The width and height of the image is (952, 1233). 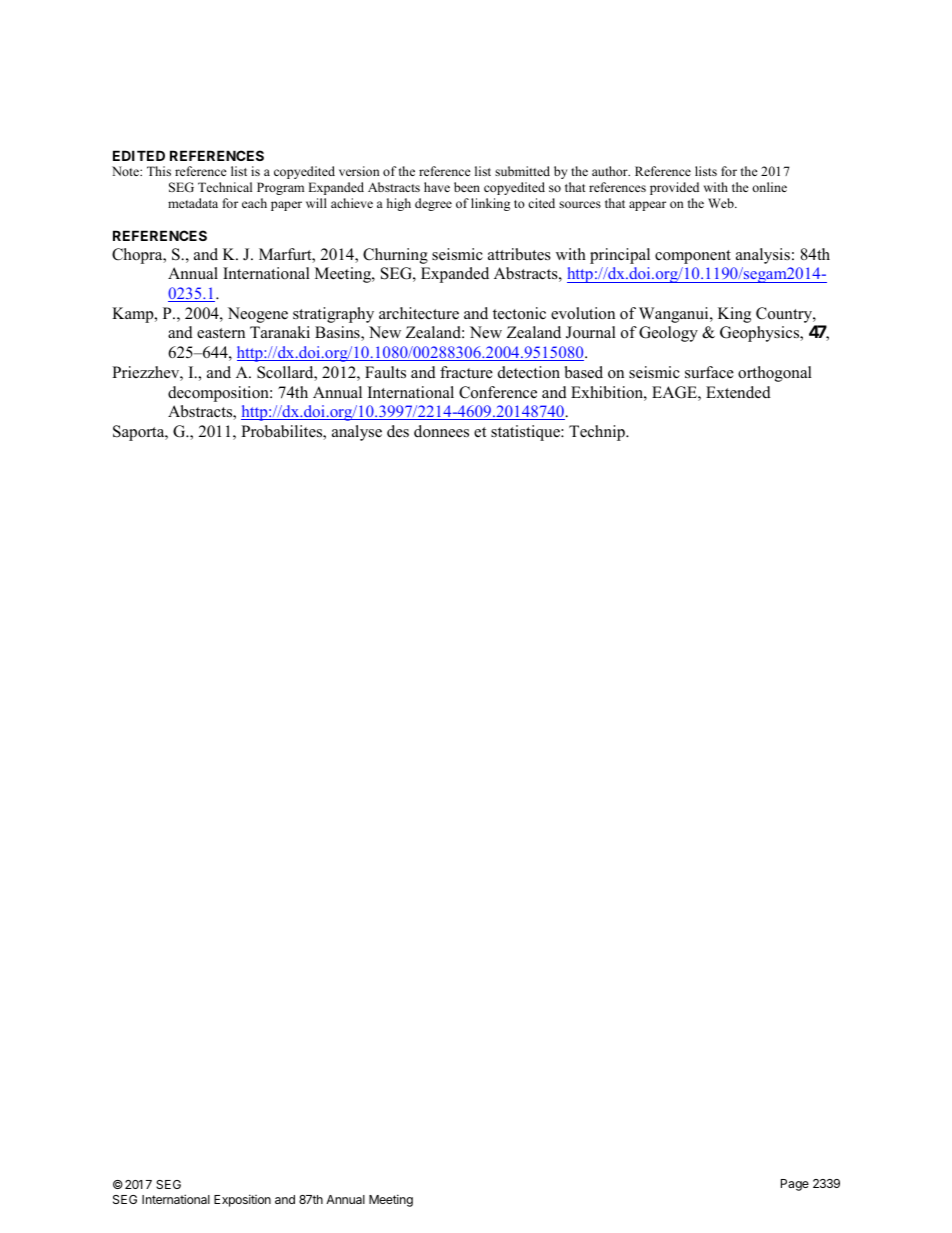 What do you see at coordinates (526, 433) in the image?
I see `statistique` at bounding box center [526, 433].
